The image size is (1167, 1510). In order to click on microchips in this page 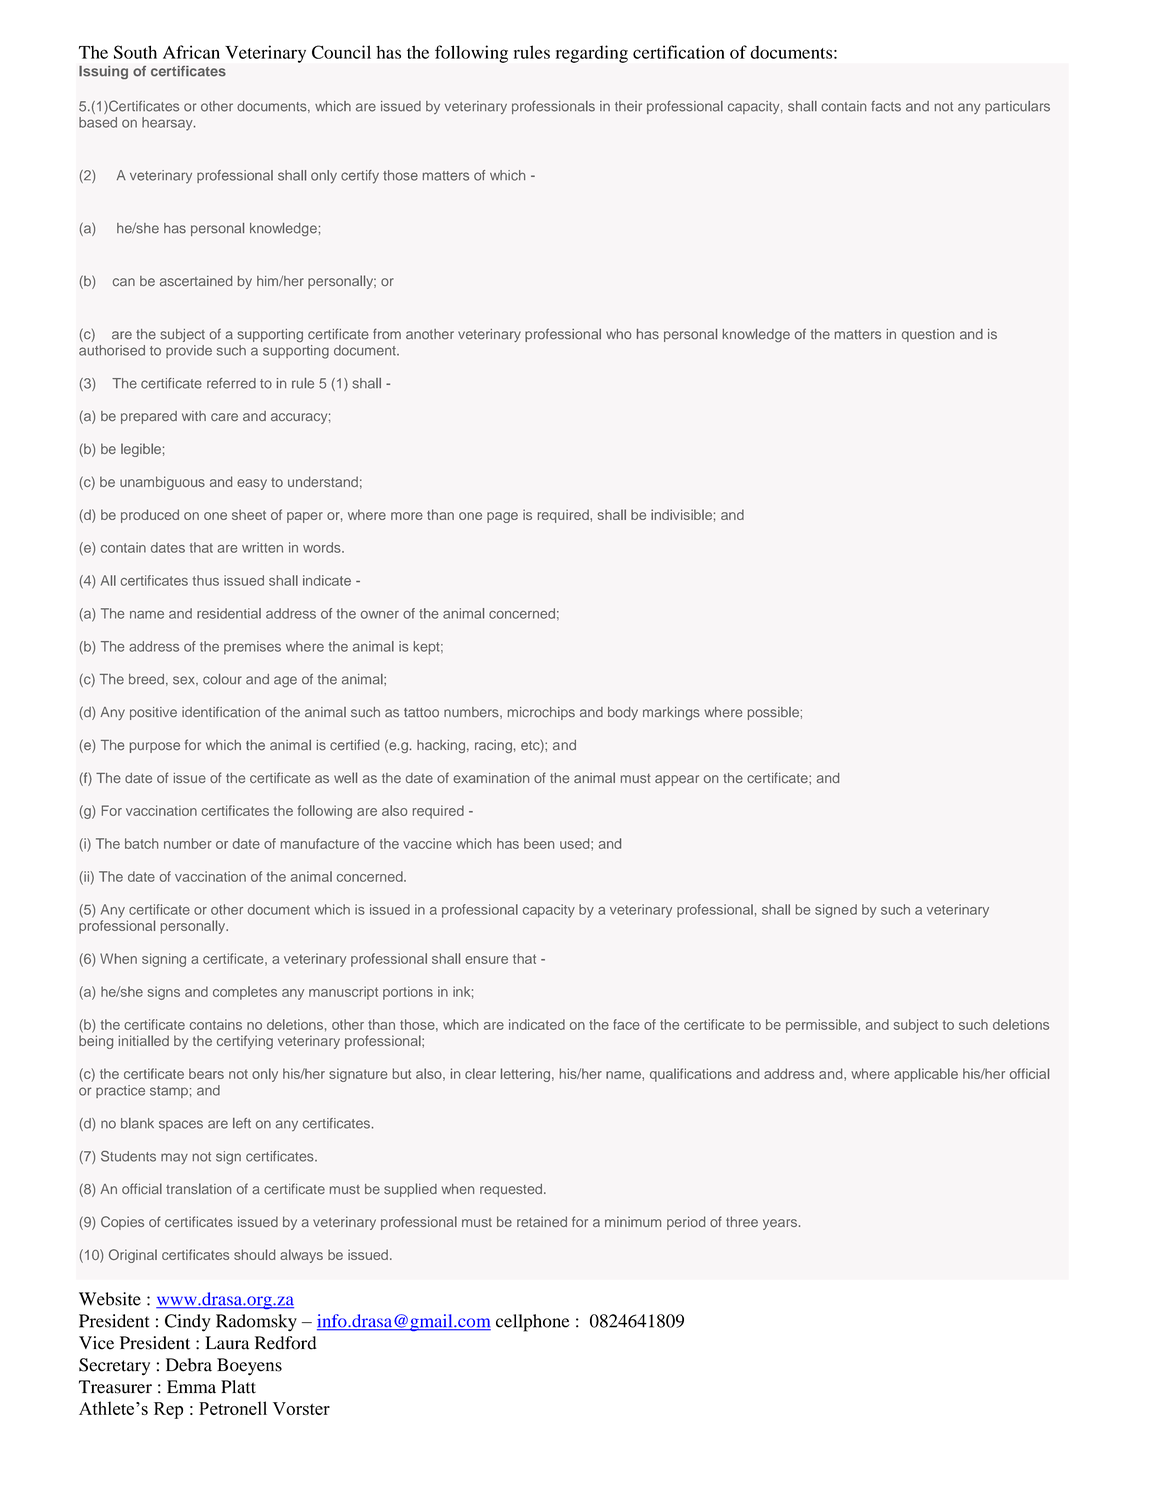, I will do `click(541, 713)`.
